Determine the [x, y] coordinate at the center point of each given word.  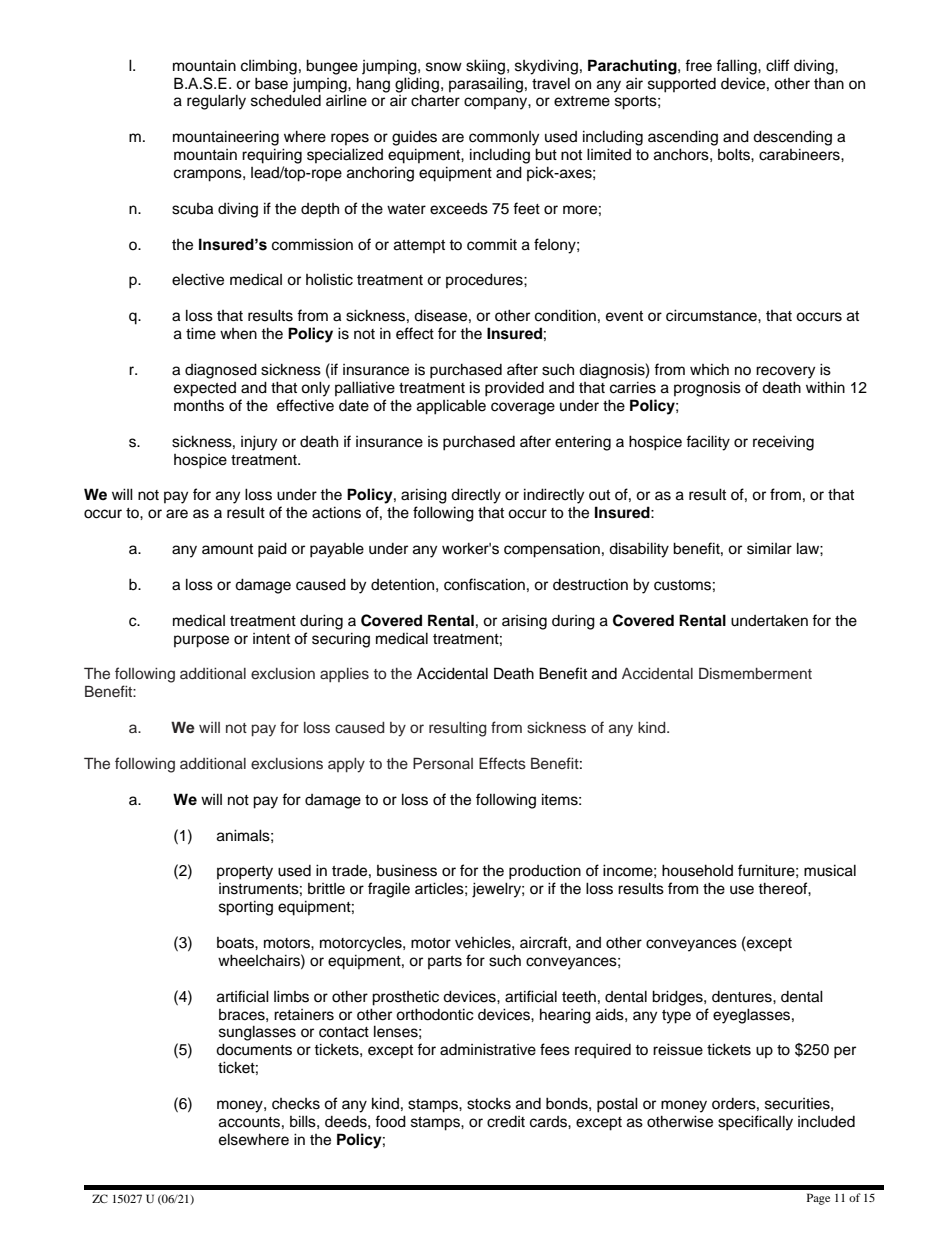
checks [296, 1104]
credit [506, 1122]
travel [551, 83]
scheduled [286, 100]
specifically [755, 1123]
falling [737, 67]
